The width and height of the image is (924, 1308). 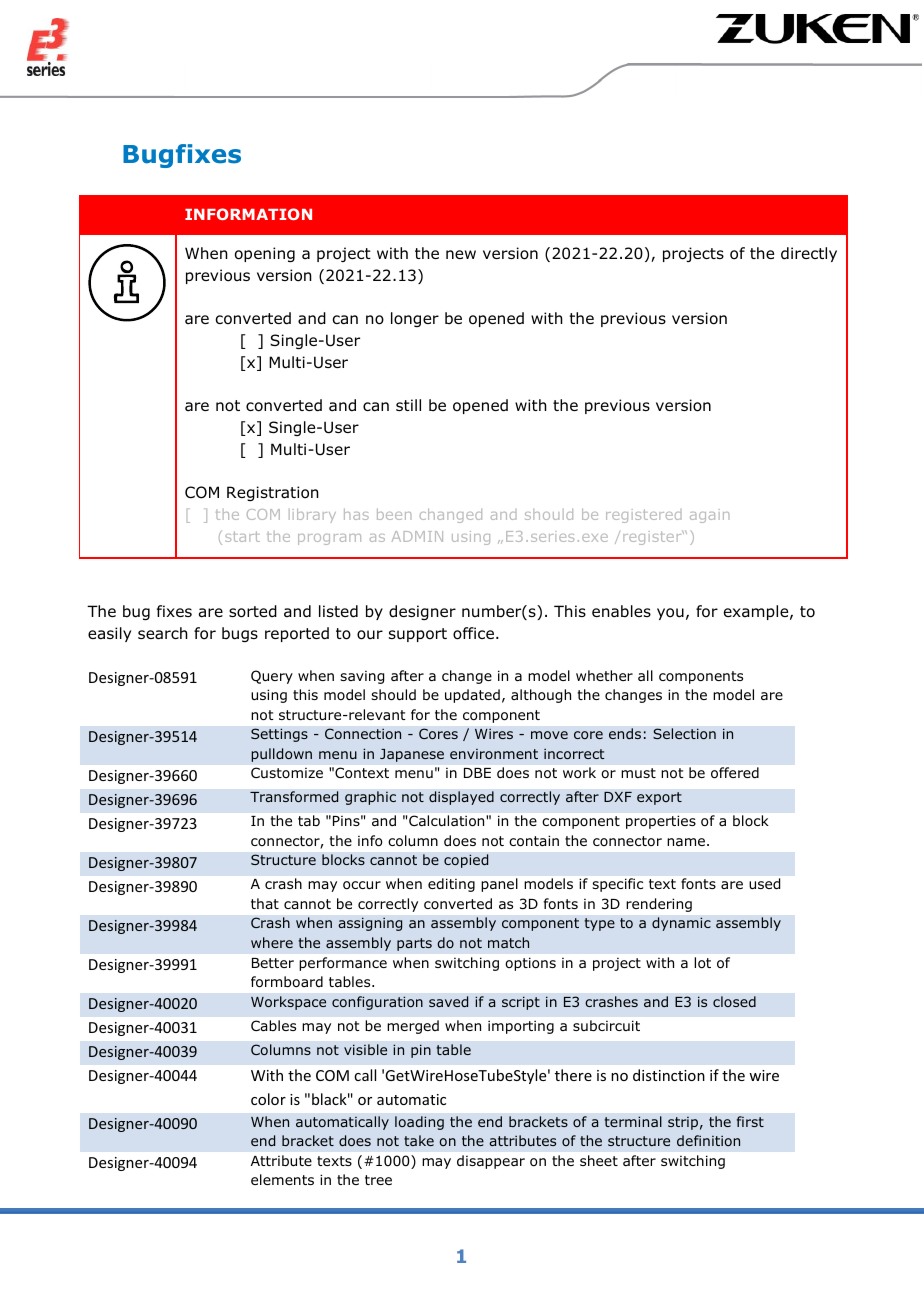 I want to click on directly, so click(x=809, y=254).
